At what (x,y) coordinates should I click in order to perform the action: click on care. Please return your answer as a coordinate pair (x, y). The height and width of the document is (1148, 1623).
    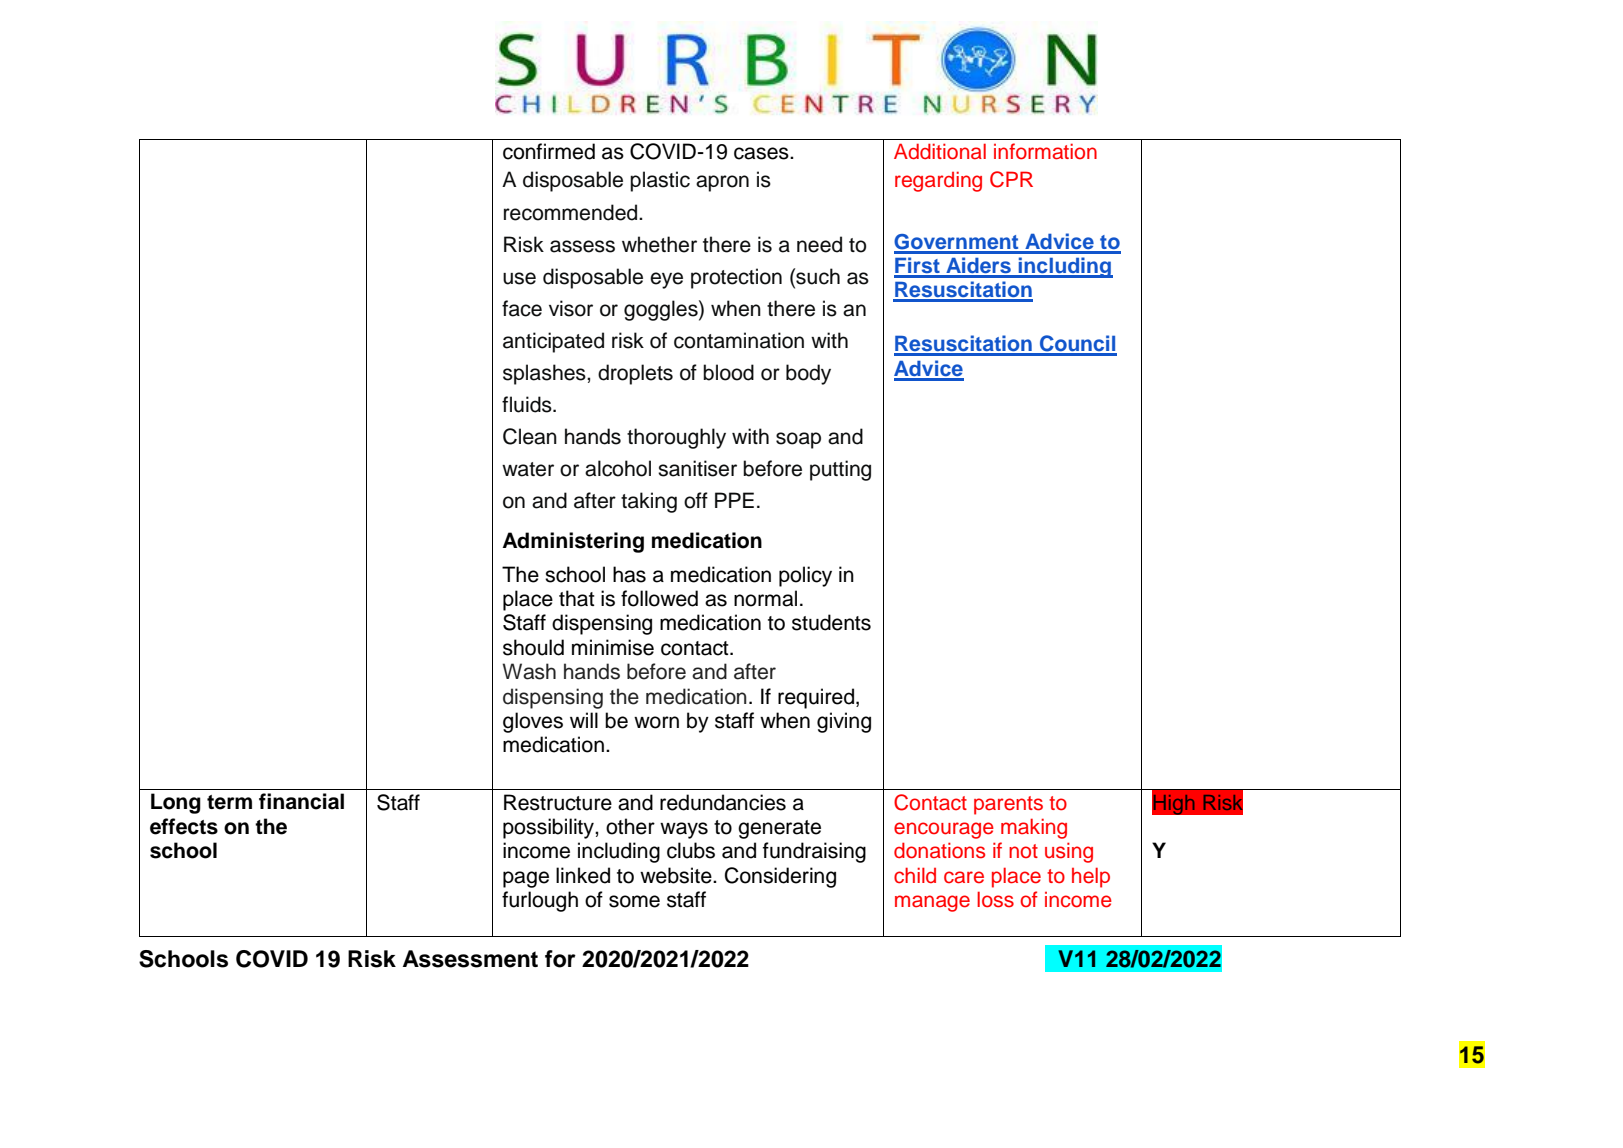
    Looking at the image, I should click on (964, 877).
